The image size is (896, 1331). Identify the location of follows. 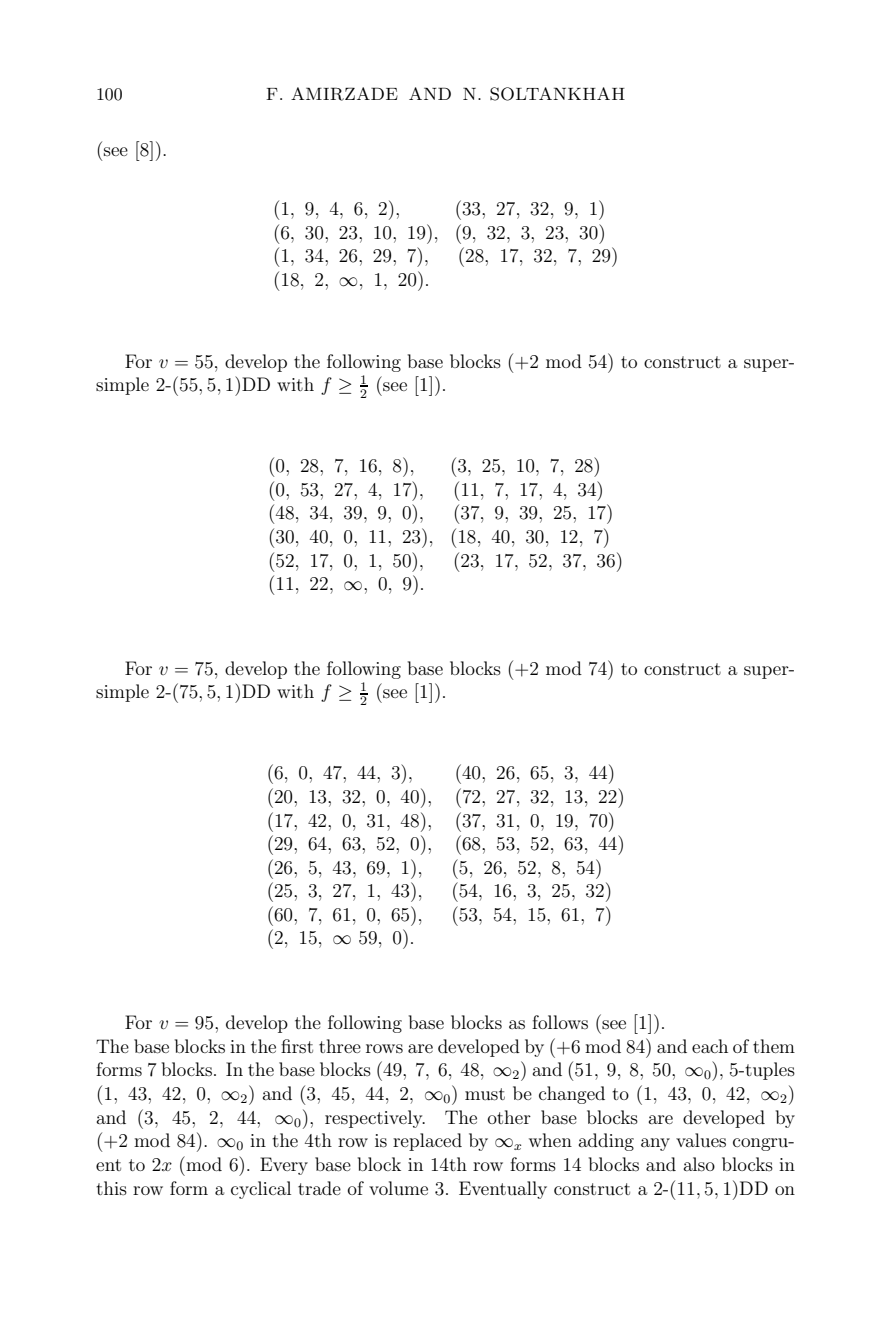
(560, 1022).
